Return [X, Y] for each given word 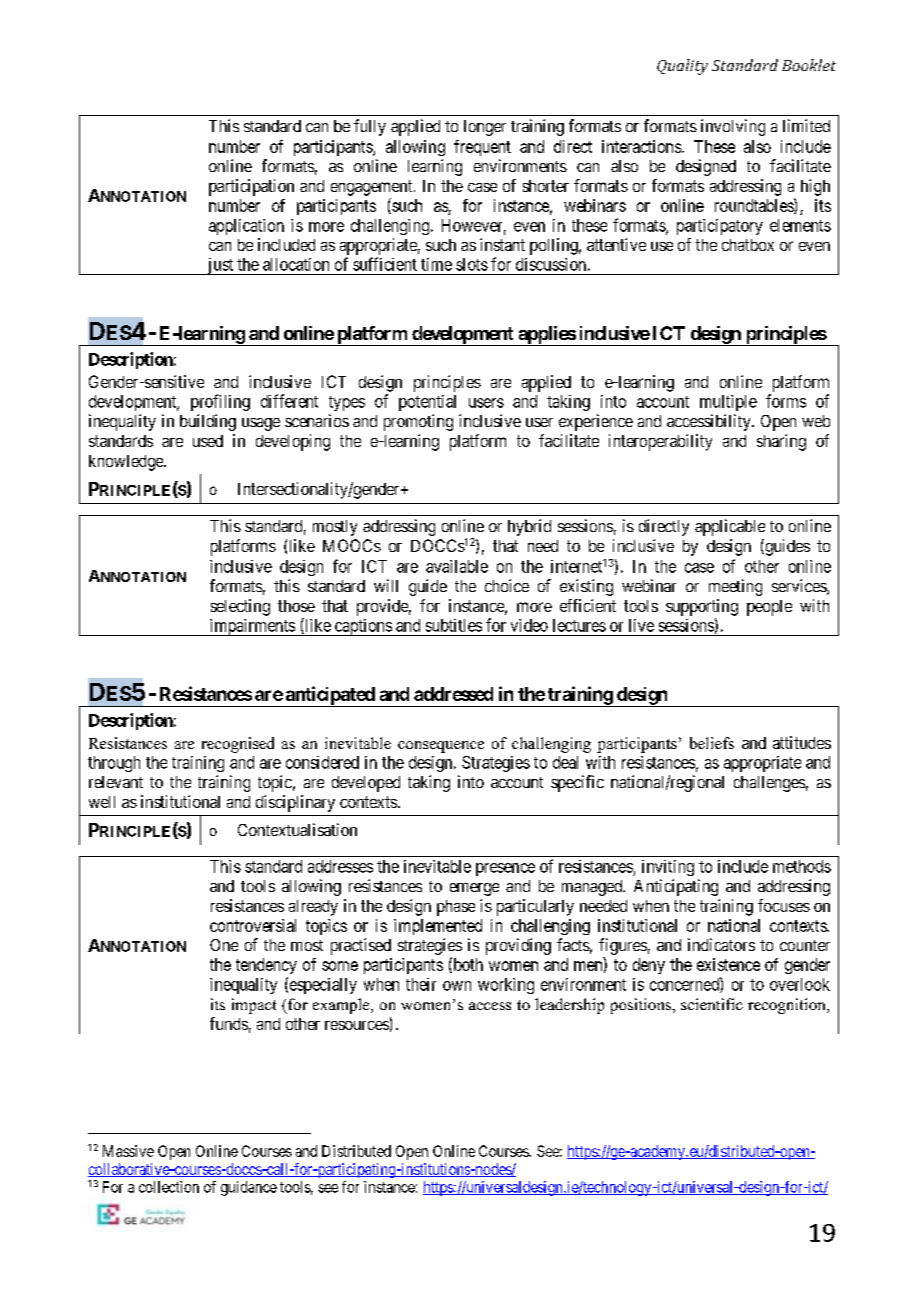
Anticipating [676, 887]
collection [169, 1187]
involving [733, 127]
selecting [240, 607]
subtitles [454, 625]
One [224, 945]
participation [251, 187]
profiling [220, 402]
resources [357, 1025]
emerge [474, 889]
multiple [728, 403]
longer [485, 128]
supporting [702, 607]
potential [427, 403]
